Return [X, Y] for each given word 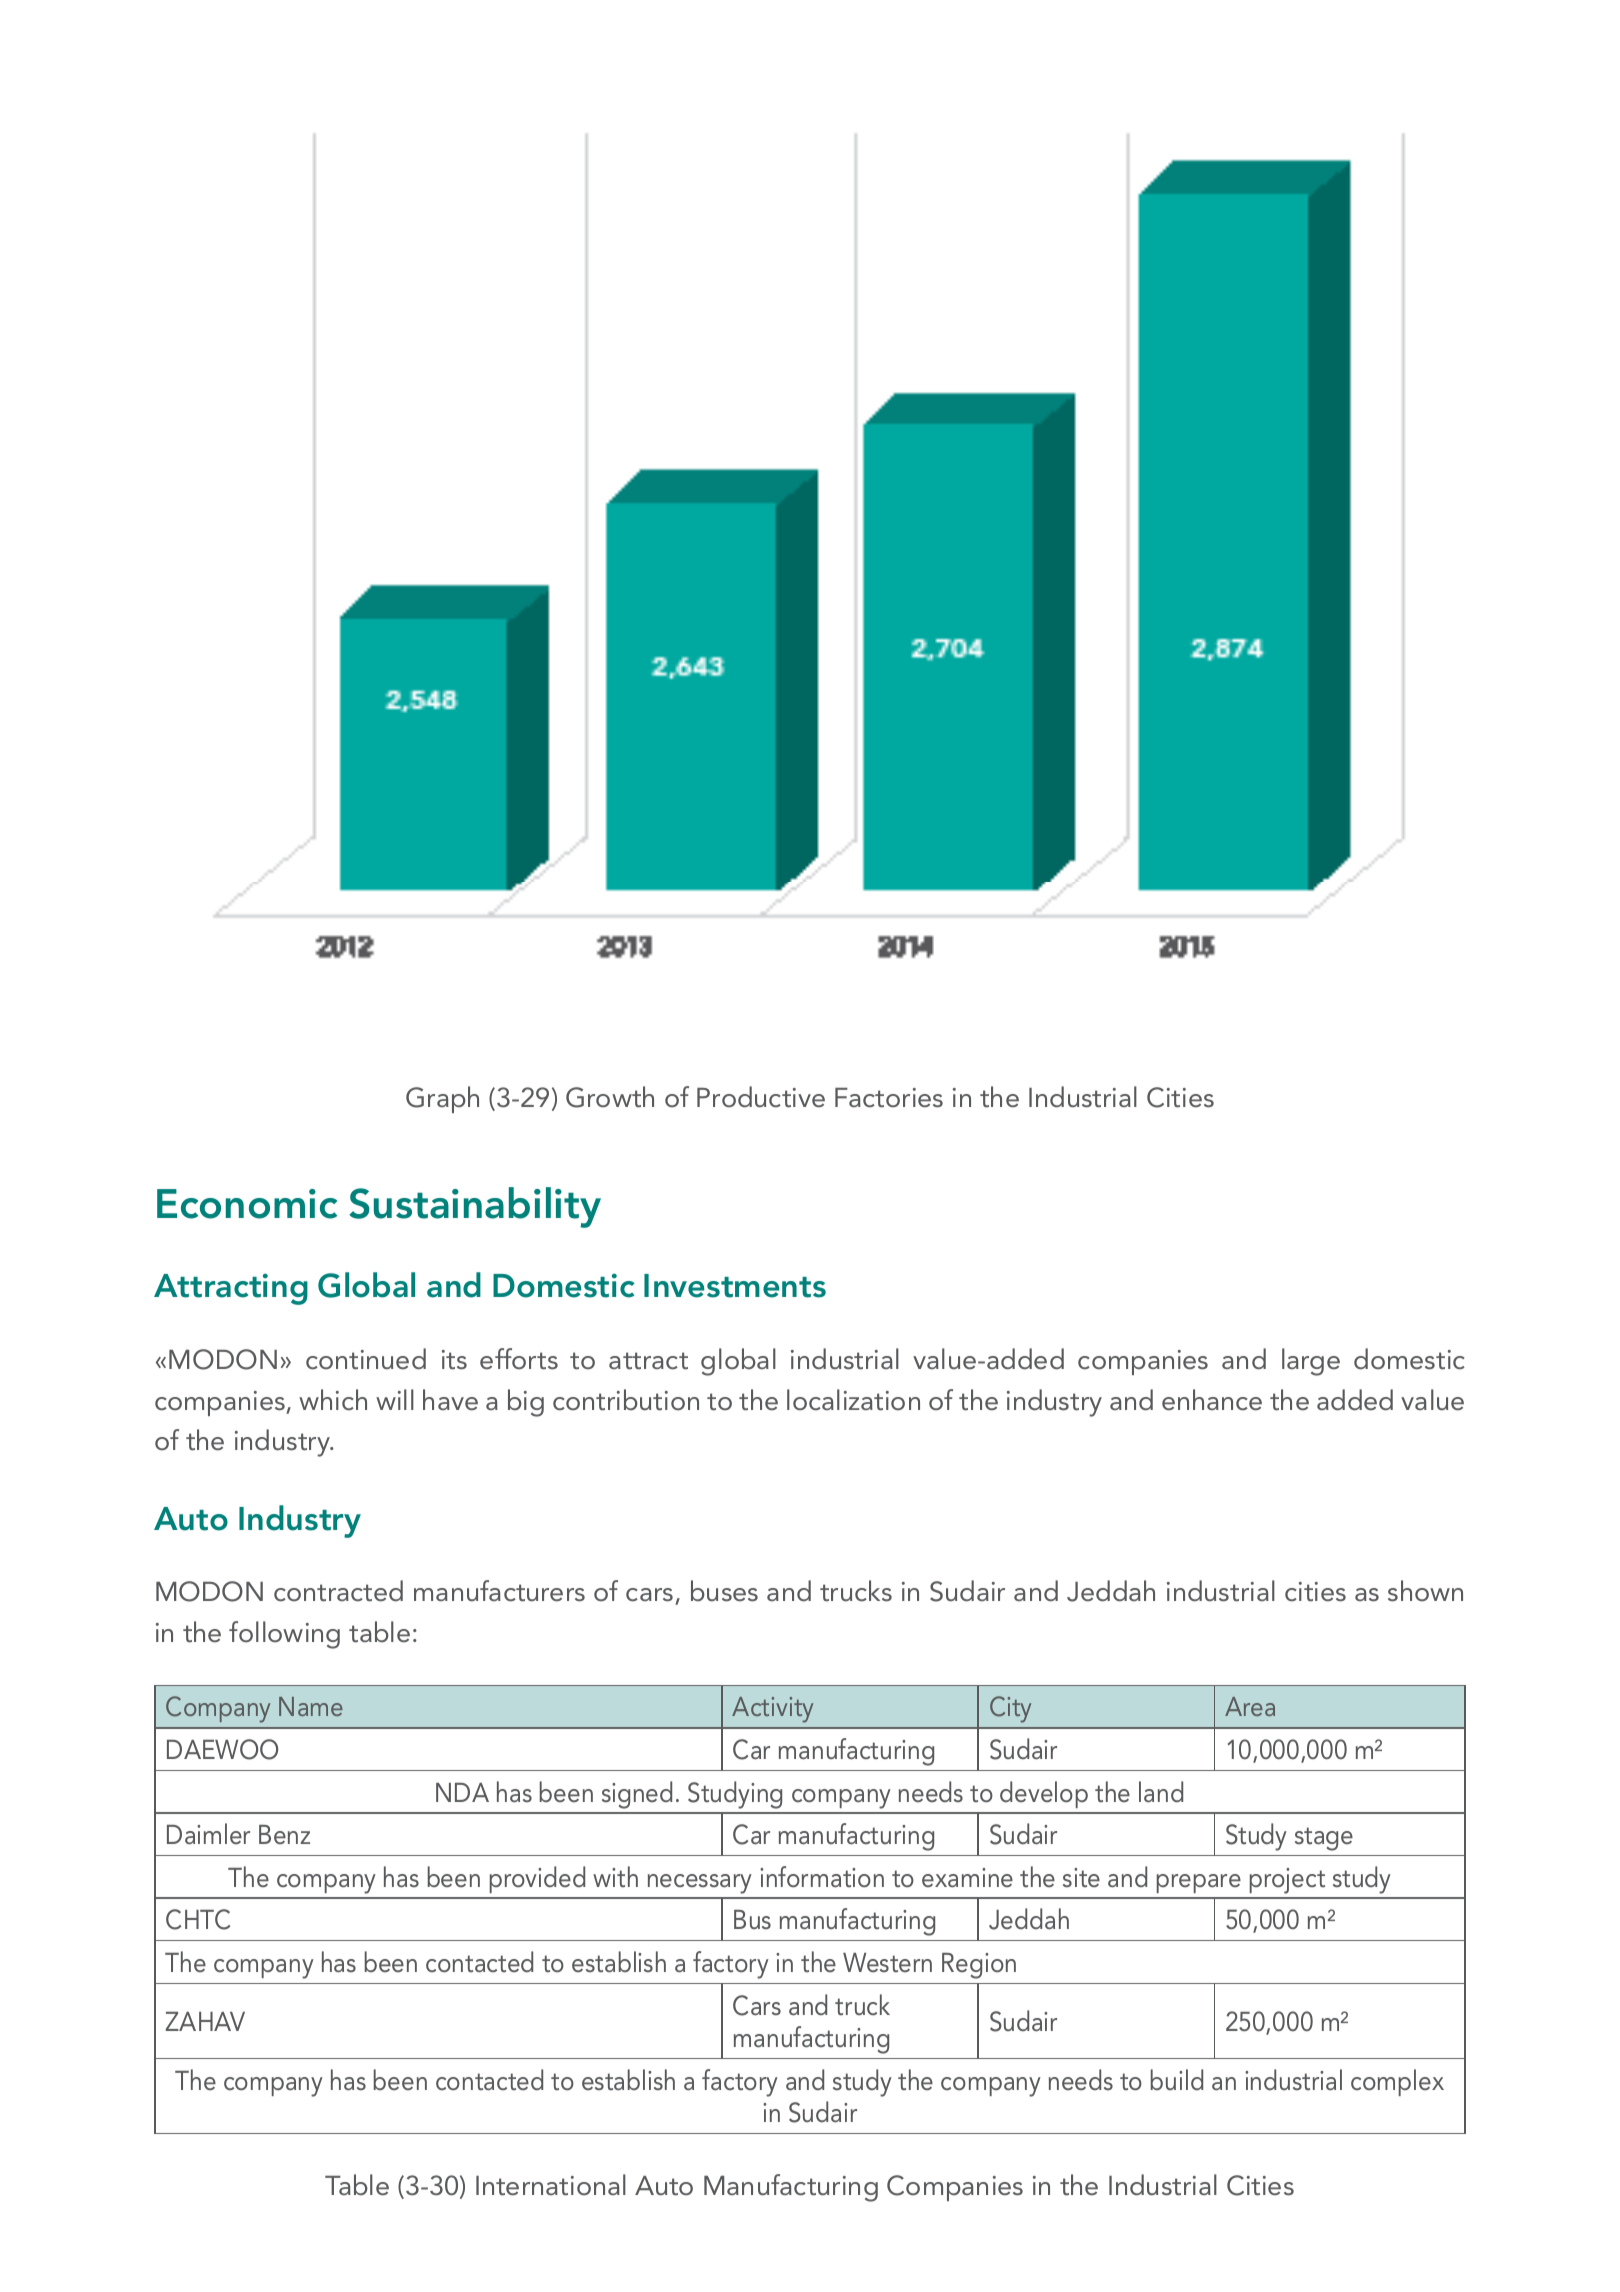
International [551, 2185]
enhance [1212, 1400]
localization [853, 1400]
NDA [462, 1792]
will [395, 1399]
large [1311, 1362]
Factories [889, 1098]
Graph [442, 1099]
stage [1324, 1839]
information [822, 1877]
